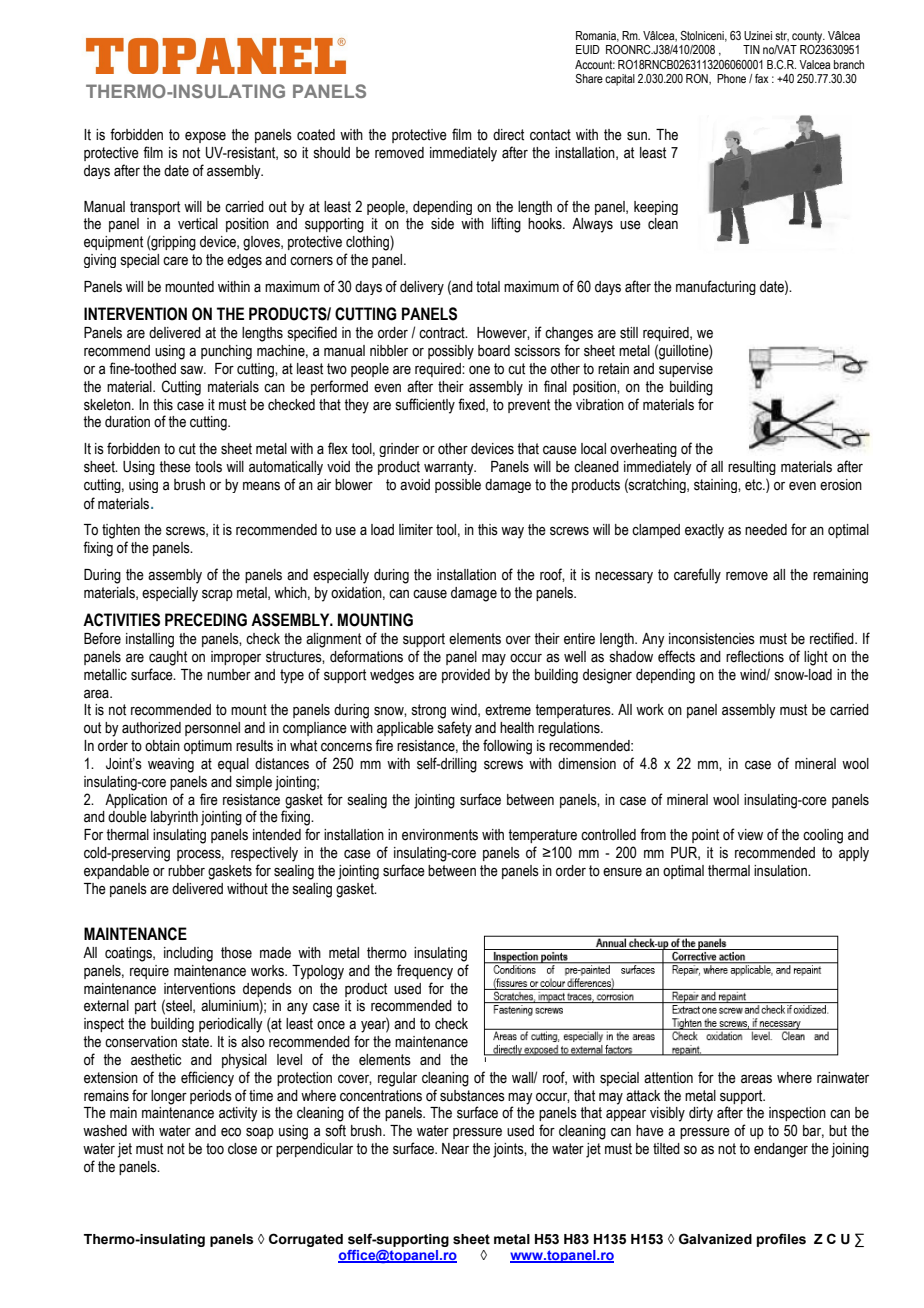 This screenshot has height=1308, width=924. What do you see at coordinates (762, 78) in the screenshot?
I see `fax` at bounding box center [762, 78].
